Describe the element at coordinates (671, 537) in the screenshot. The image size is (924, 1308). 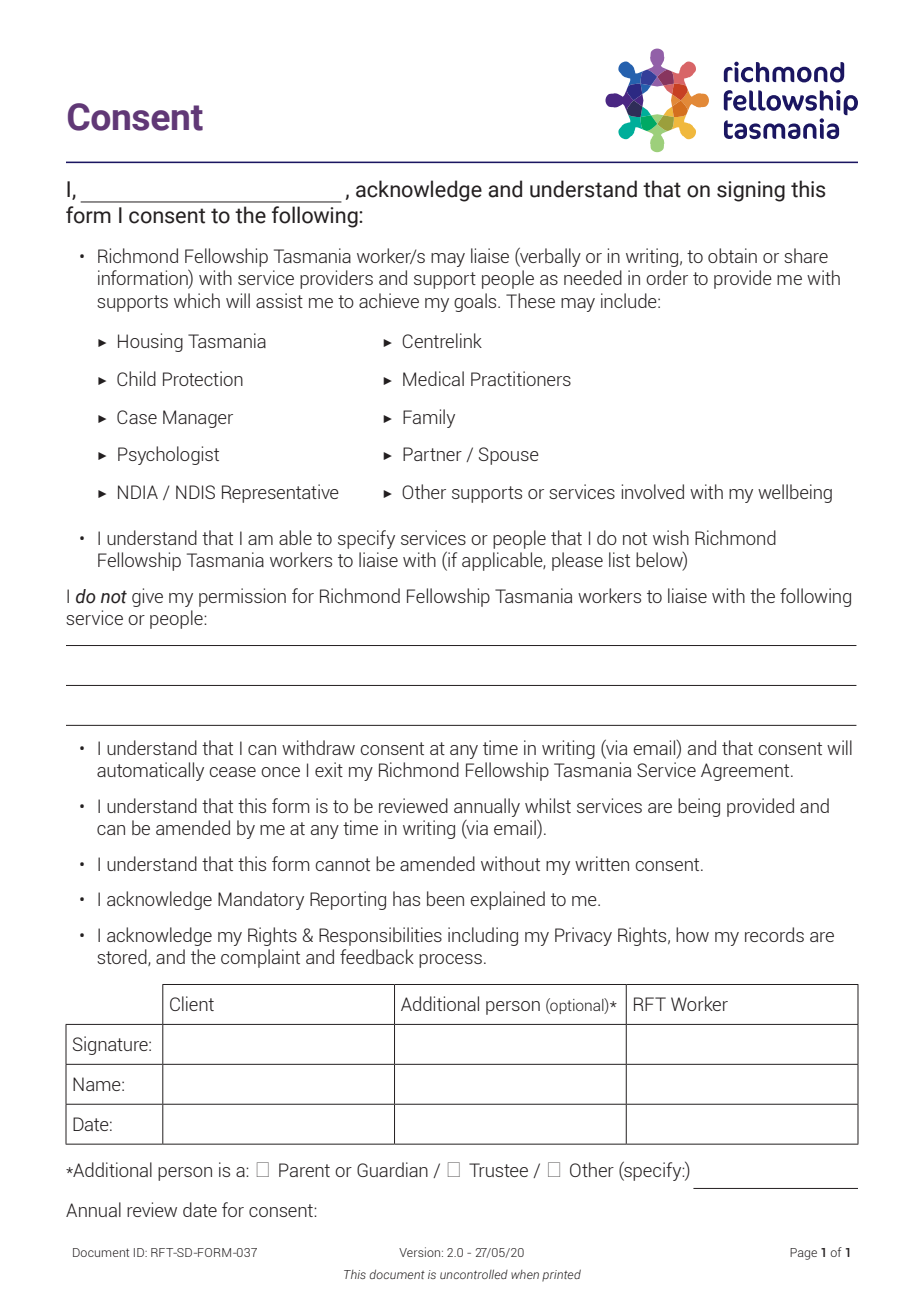
I see `wish` at that location.
